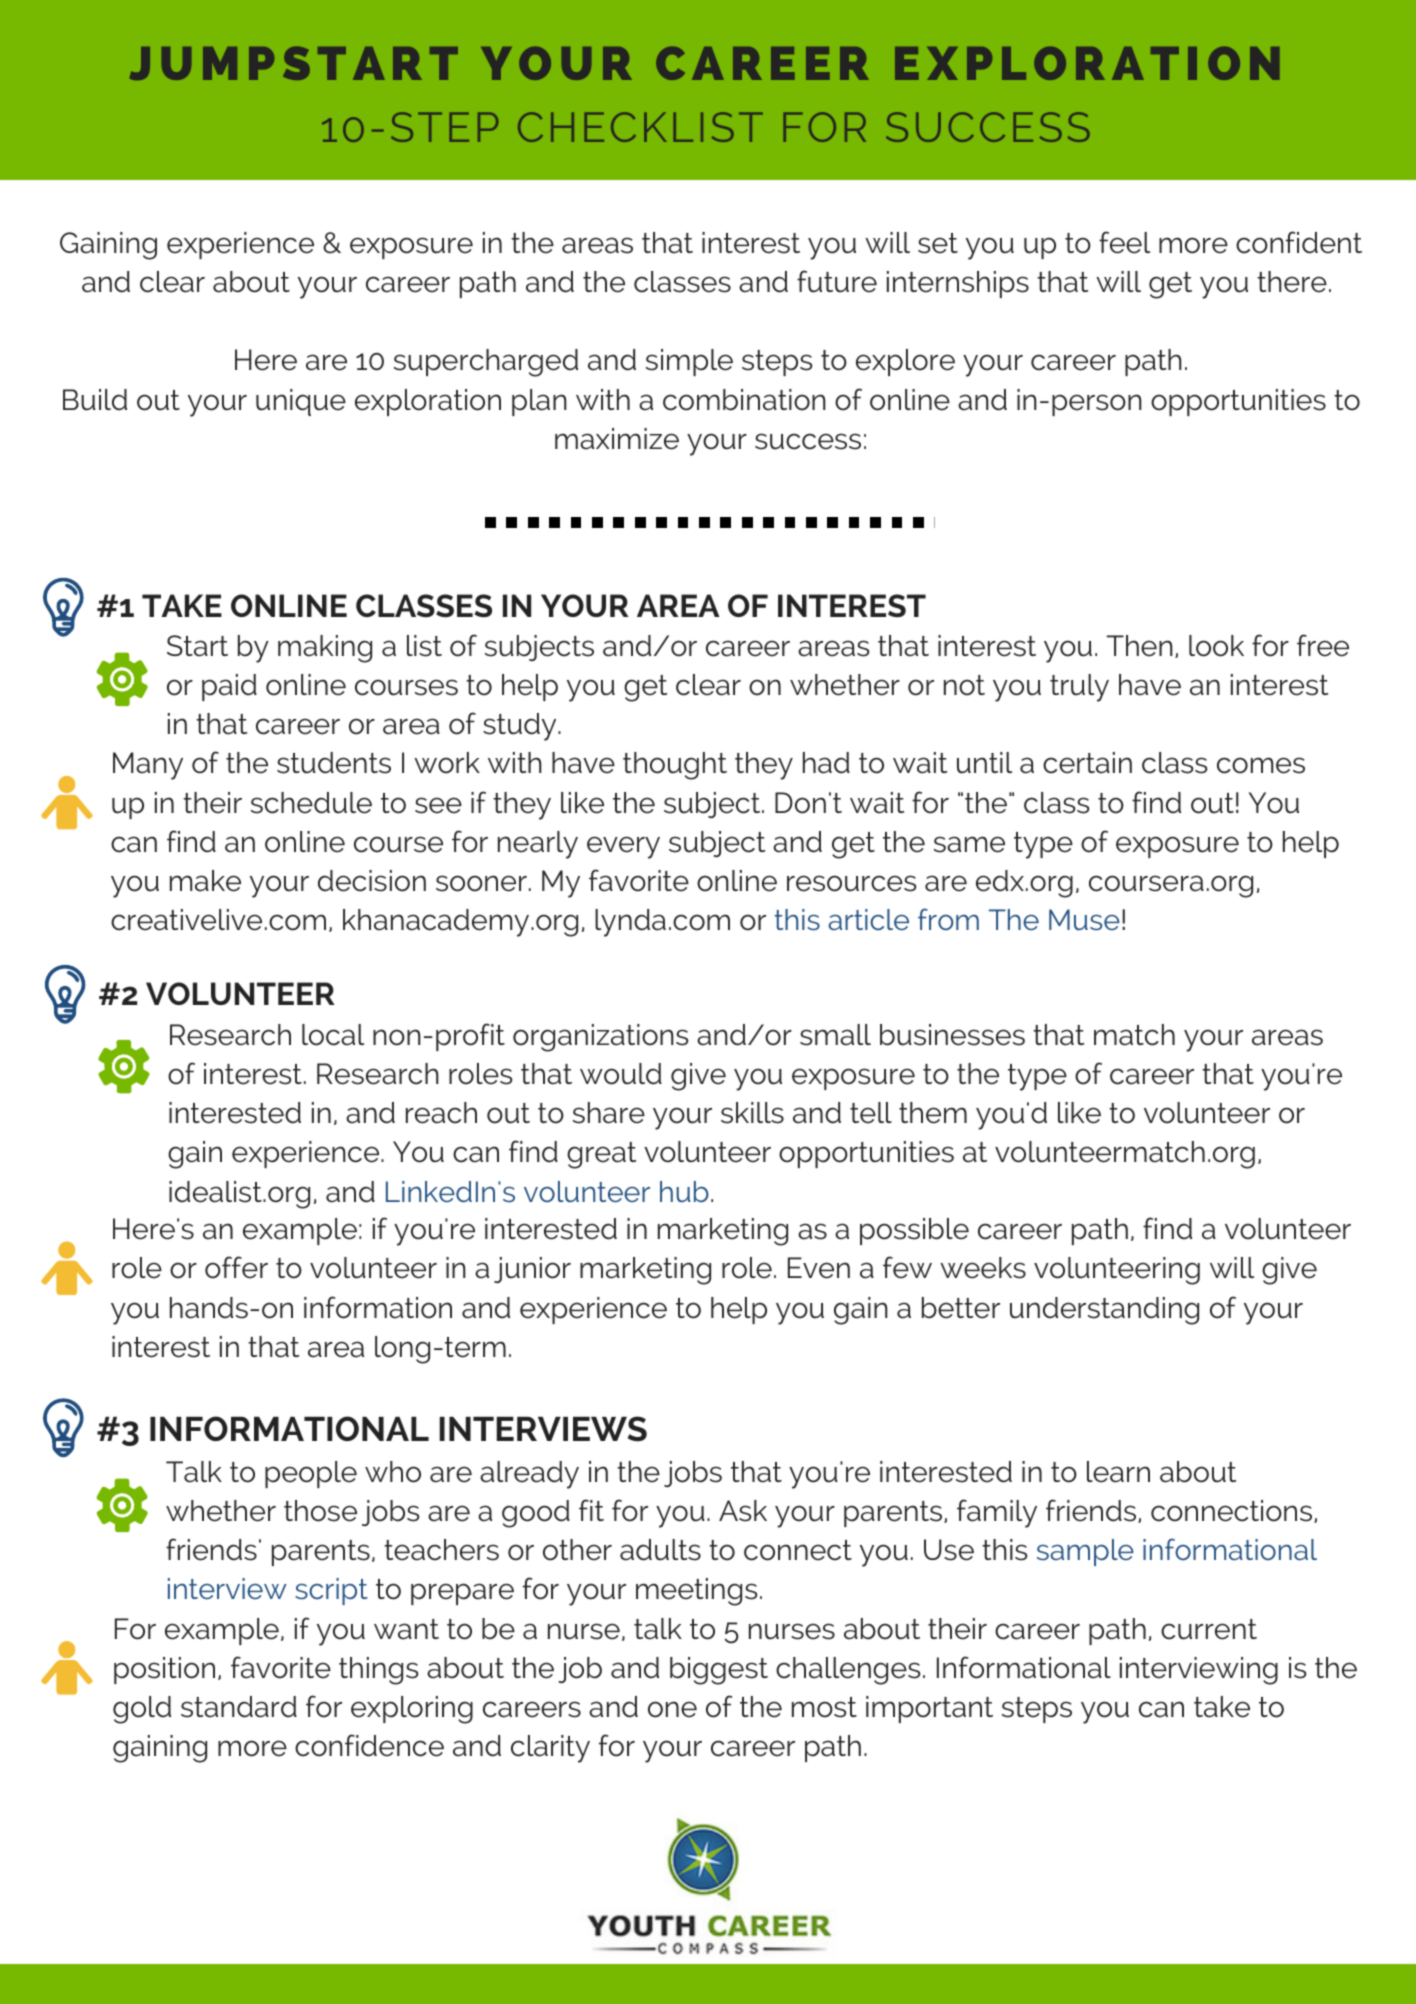 Image resolution: width=1416 pixels, height=2004 pixels. Describe the element at coordinates (1124, 242) in the screenshot. I see `feel` at that location.
